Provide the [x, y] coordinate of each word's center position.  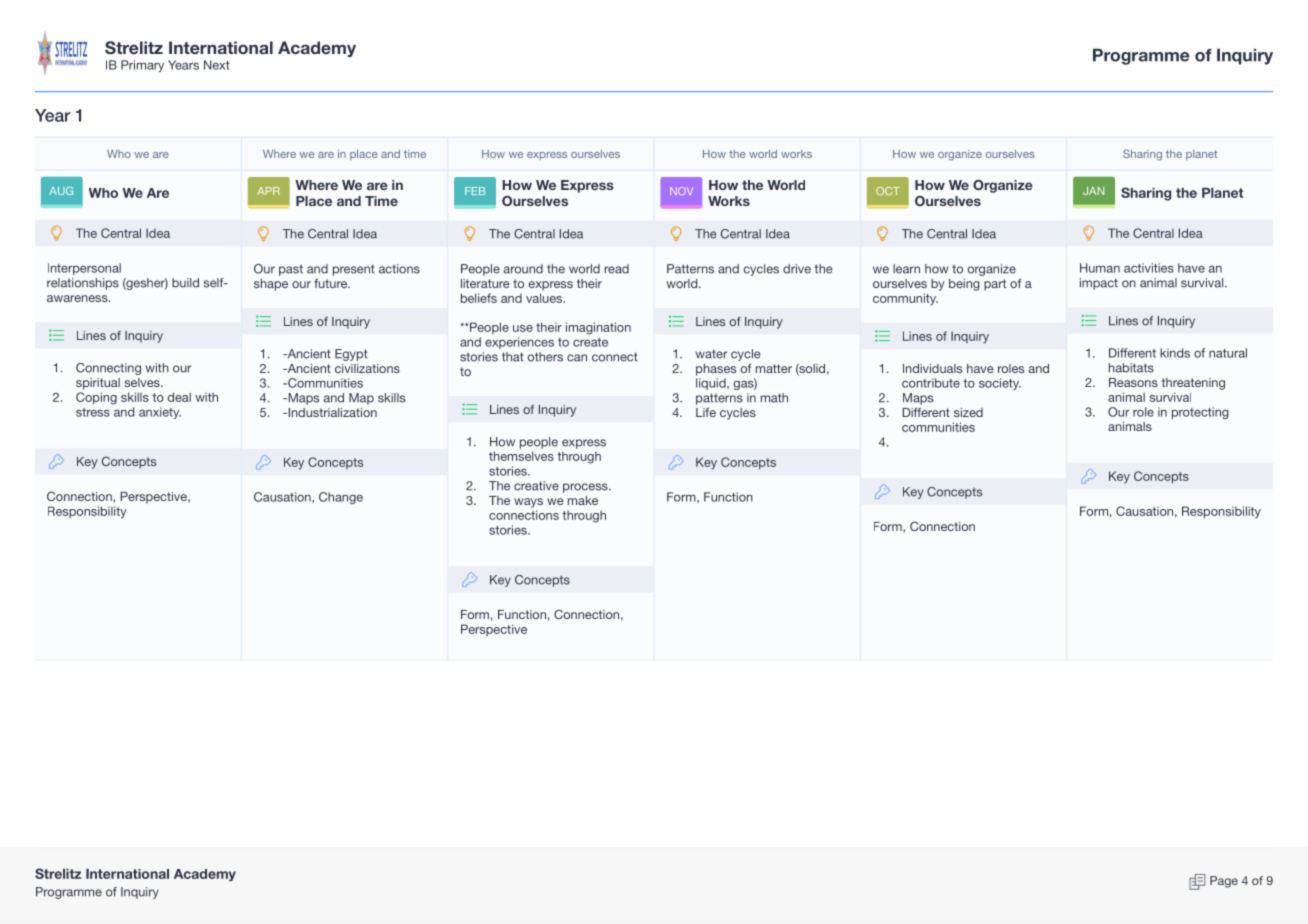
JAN [1093, 191]
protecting [1200, 413]
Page [1224, 882]
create [590, 342]
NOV [681, 191]
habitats [1131, 368]
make [583, 500]
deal [179, 397]
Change [341, 498]
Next [217, 65]
